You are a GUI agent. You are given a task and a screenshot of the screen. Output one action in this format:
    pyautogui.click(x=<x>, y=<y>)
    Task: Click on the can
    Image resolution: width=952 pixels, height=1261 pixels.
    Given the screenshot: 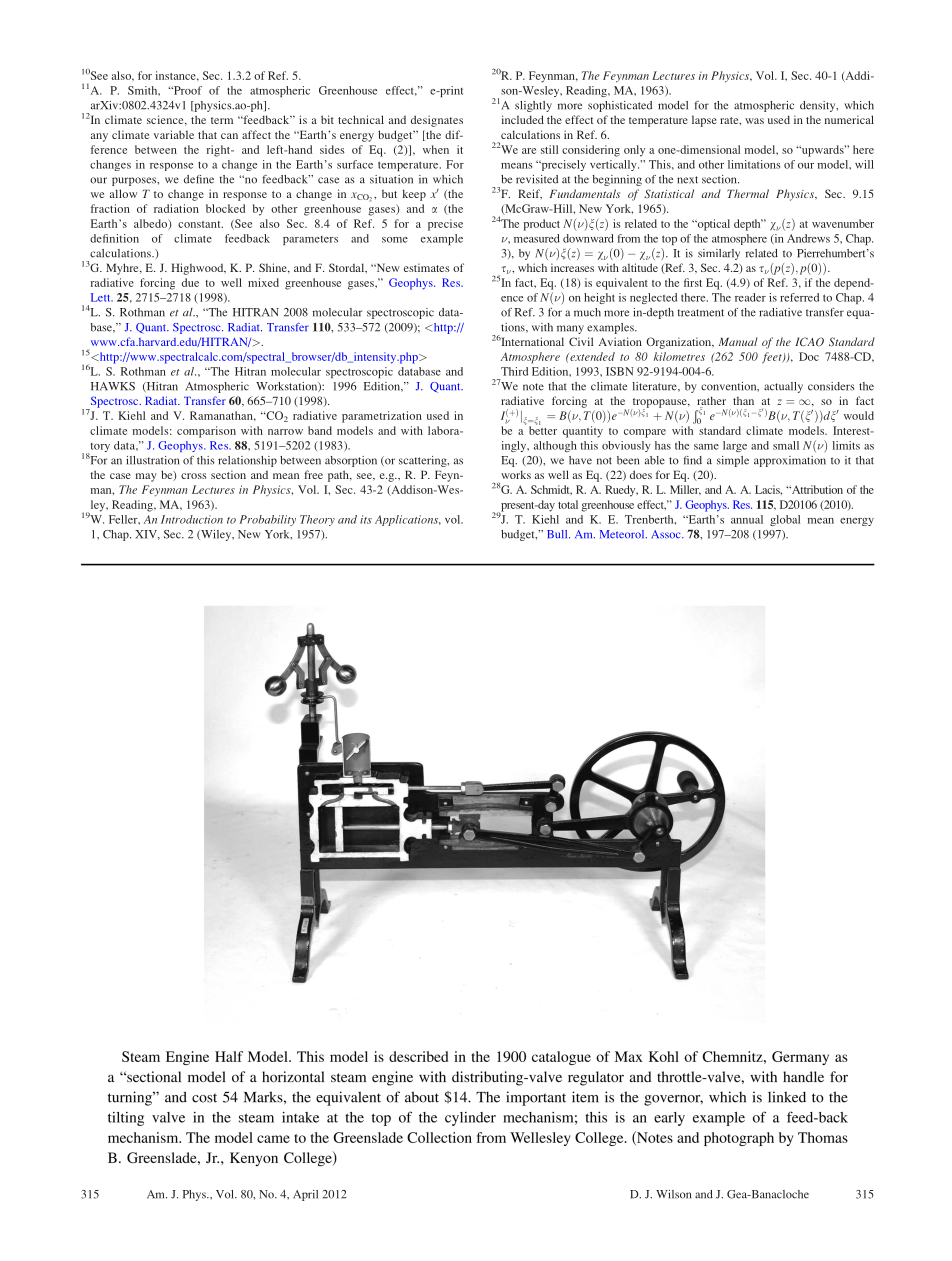 What is the action you would take?
    pyautogui.click(x=229, y=136)
